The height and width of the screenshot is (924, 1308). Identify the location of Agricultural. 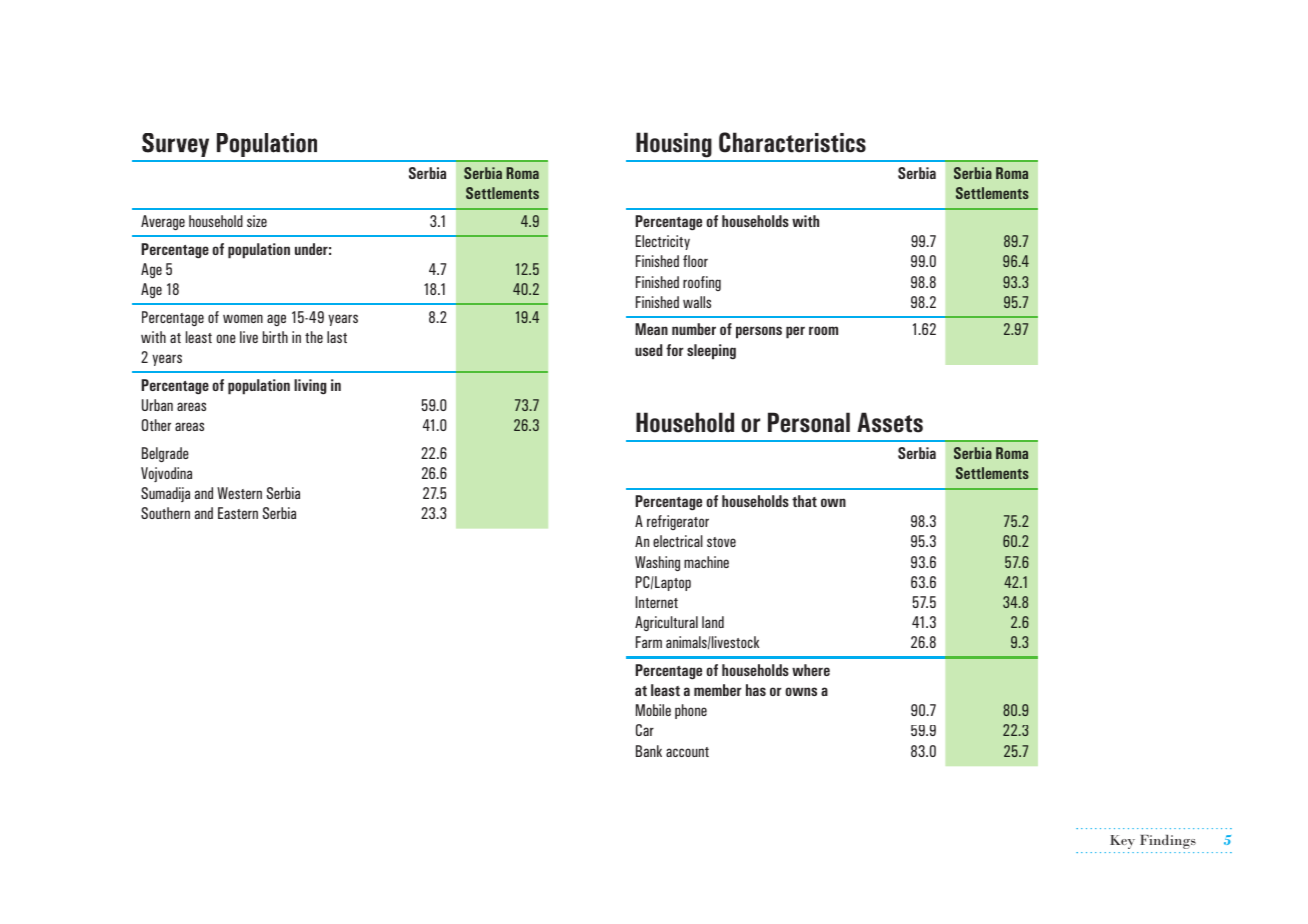
(666, 623).
